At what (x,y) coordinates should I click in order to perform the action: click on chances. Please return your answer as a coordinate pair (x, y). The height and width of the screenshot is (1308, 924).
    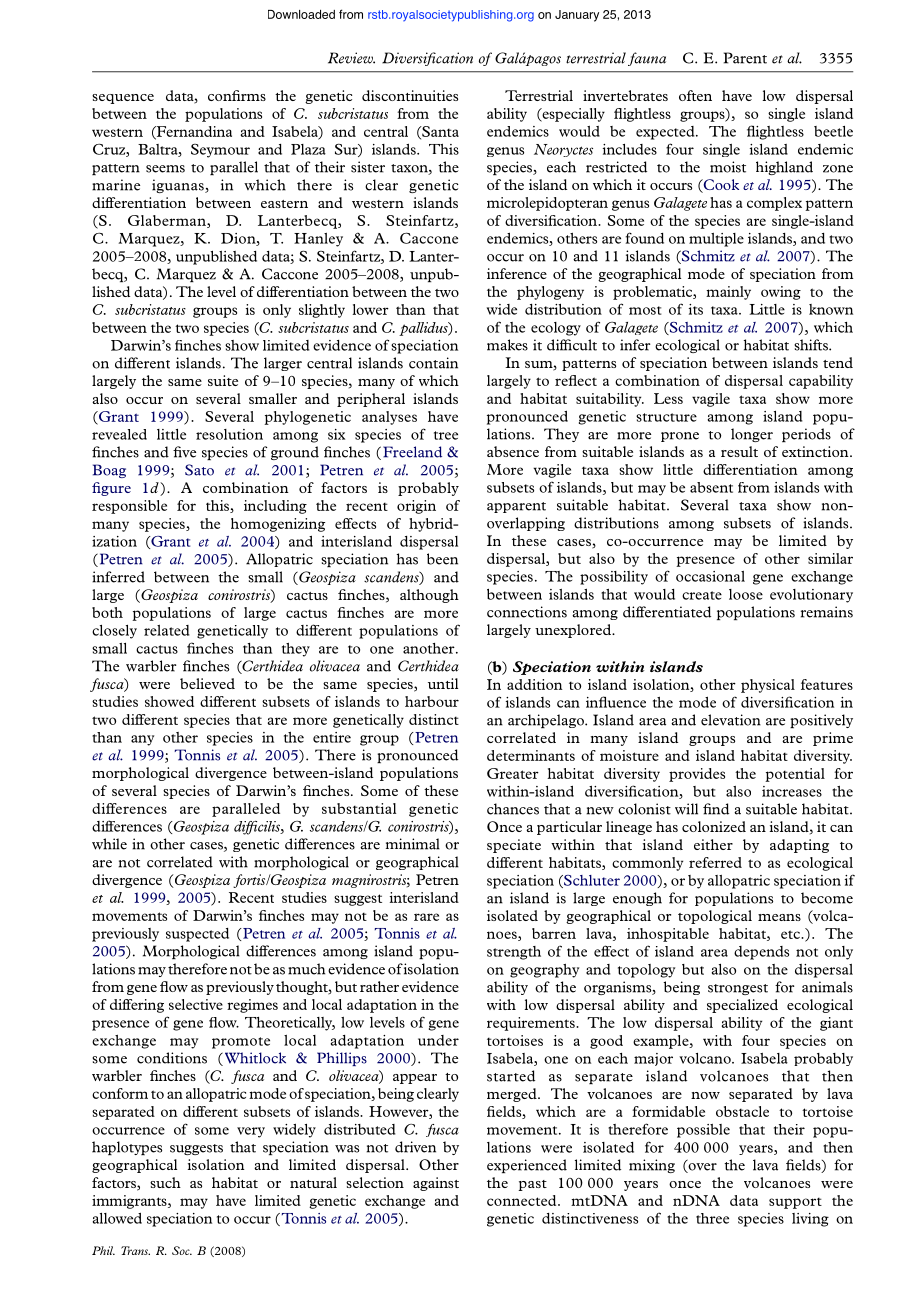
    Looking at the image, I should click on (513, 809).
